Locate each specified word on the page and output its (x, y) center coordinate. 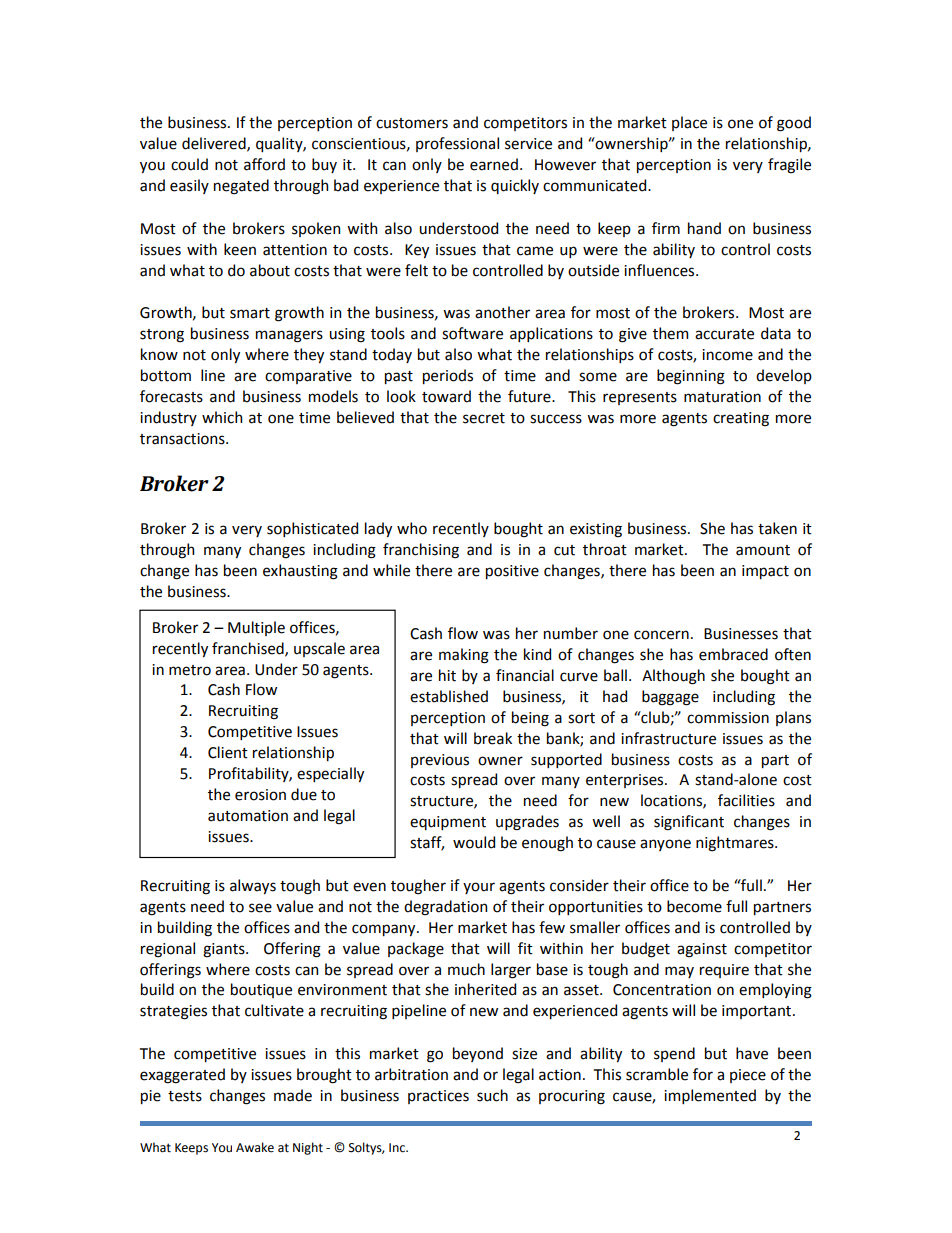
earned (494, 164)
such (492, 1095)
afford (264, 164)
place (689, 123)
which (222, 417)
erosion (260, 795)
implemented (710, 1096)
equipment (448, 823)
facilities (746, 800)
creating (741, 419)
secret (484, 418)
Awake (255, 1147)
